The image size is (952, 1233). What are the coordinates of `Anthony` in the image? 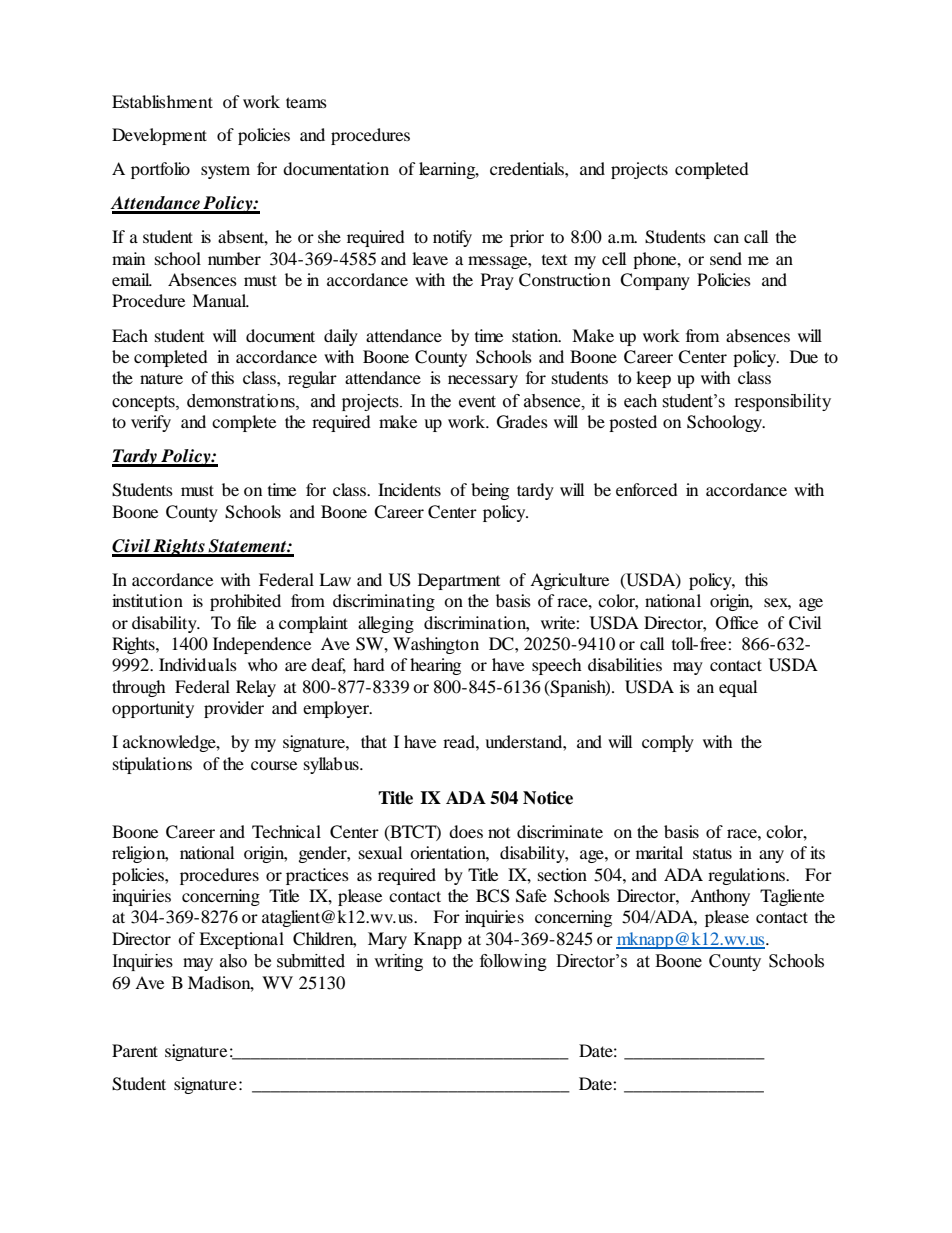 It's located at (720, 897).
